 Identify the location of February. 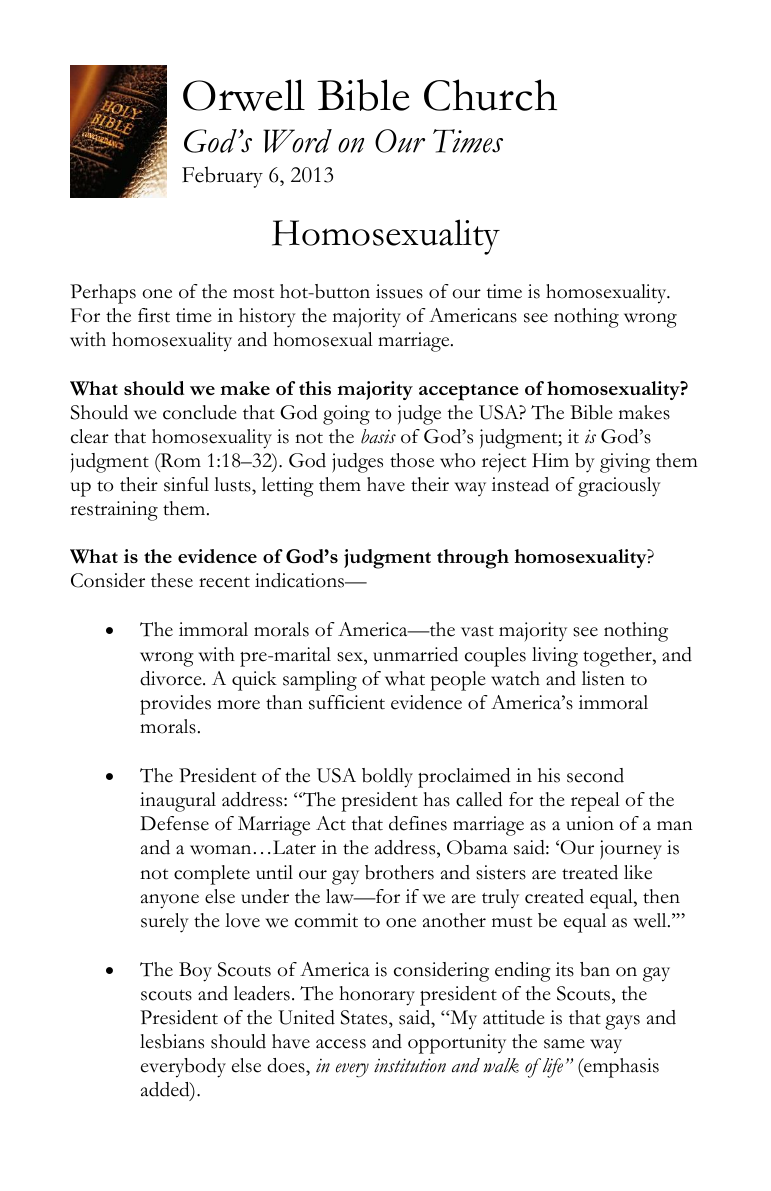
(222, 177).
